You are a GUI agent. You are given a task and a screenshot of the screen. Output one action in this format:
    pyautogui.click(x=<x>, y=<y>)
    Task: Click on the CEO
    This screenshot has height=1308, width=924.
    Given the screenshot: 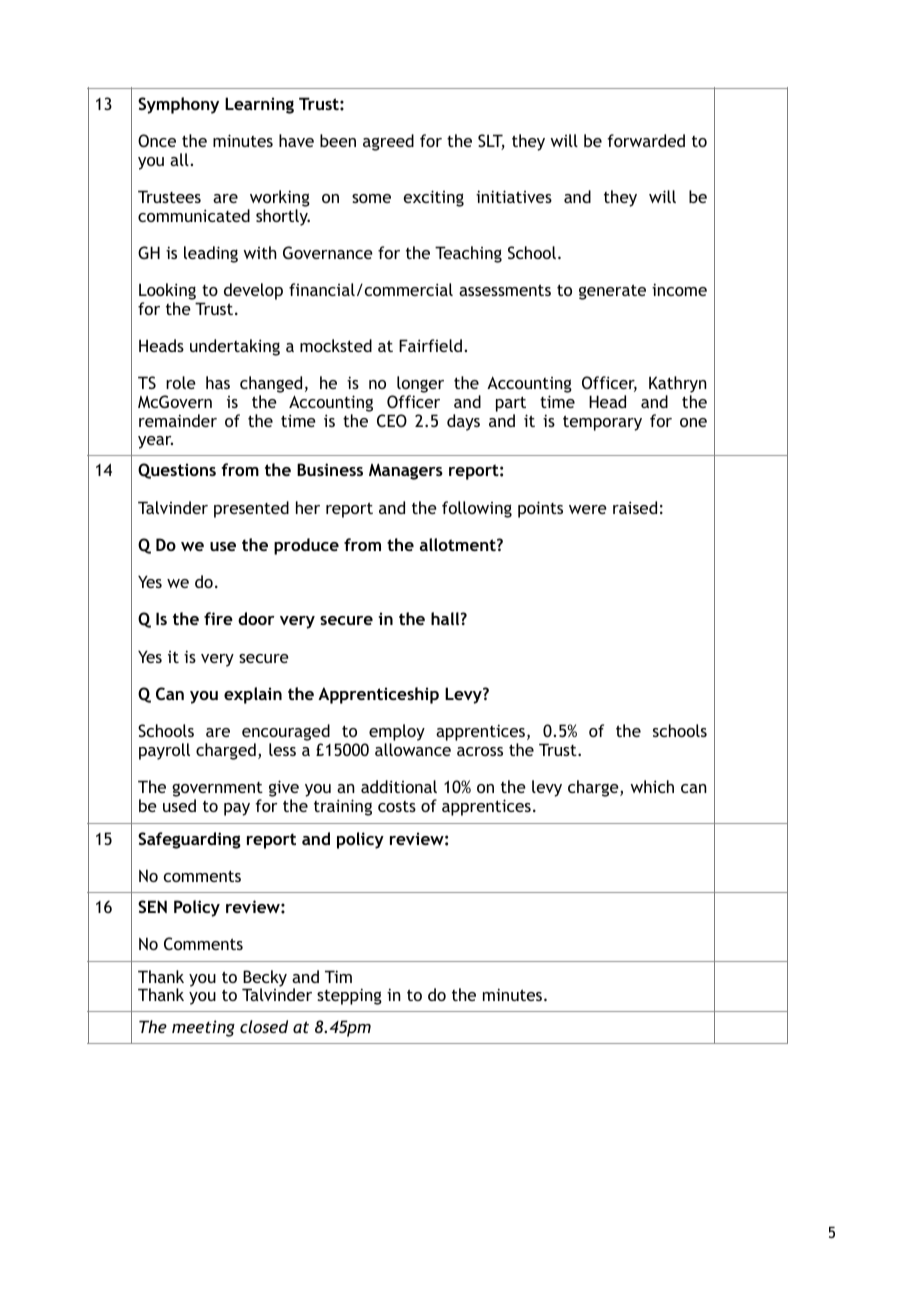 What is the action you would take?
    pyautogui.click(x=392, y=420)
